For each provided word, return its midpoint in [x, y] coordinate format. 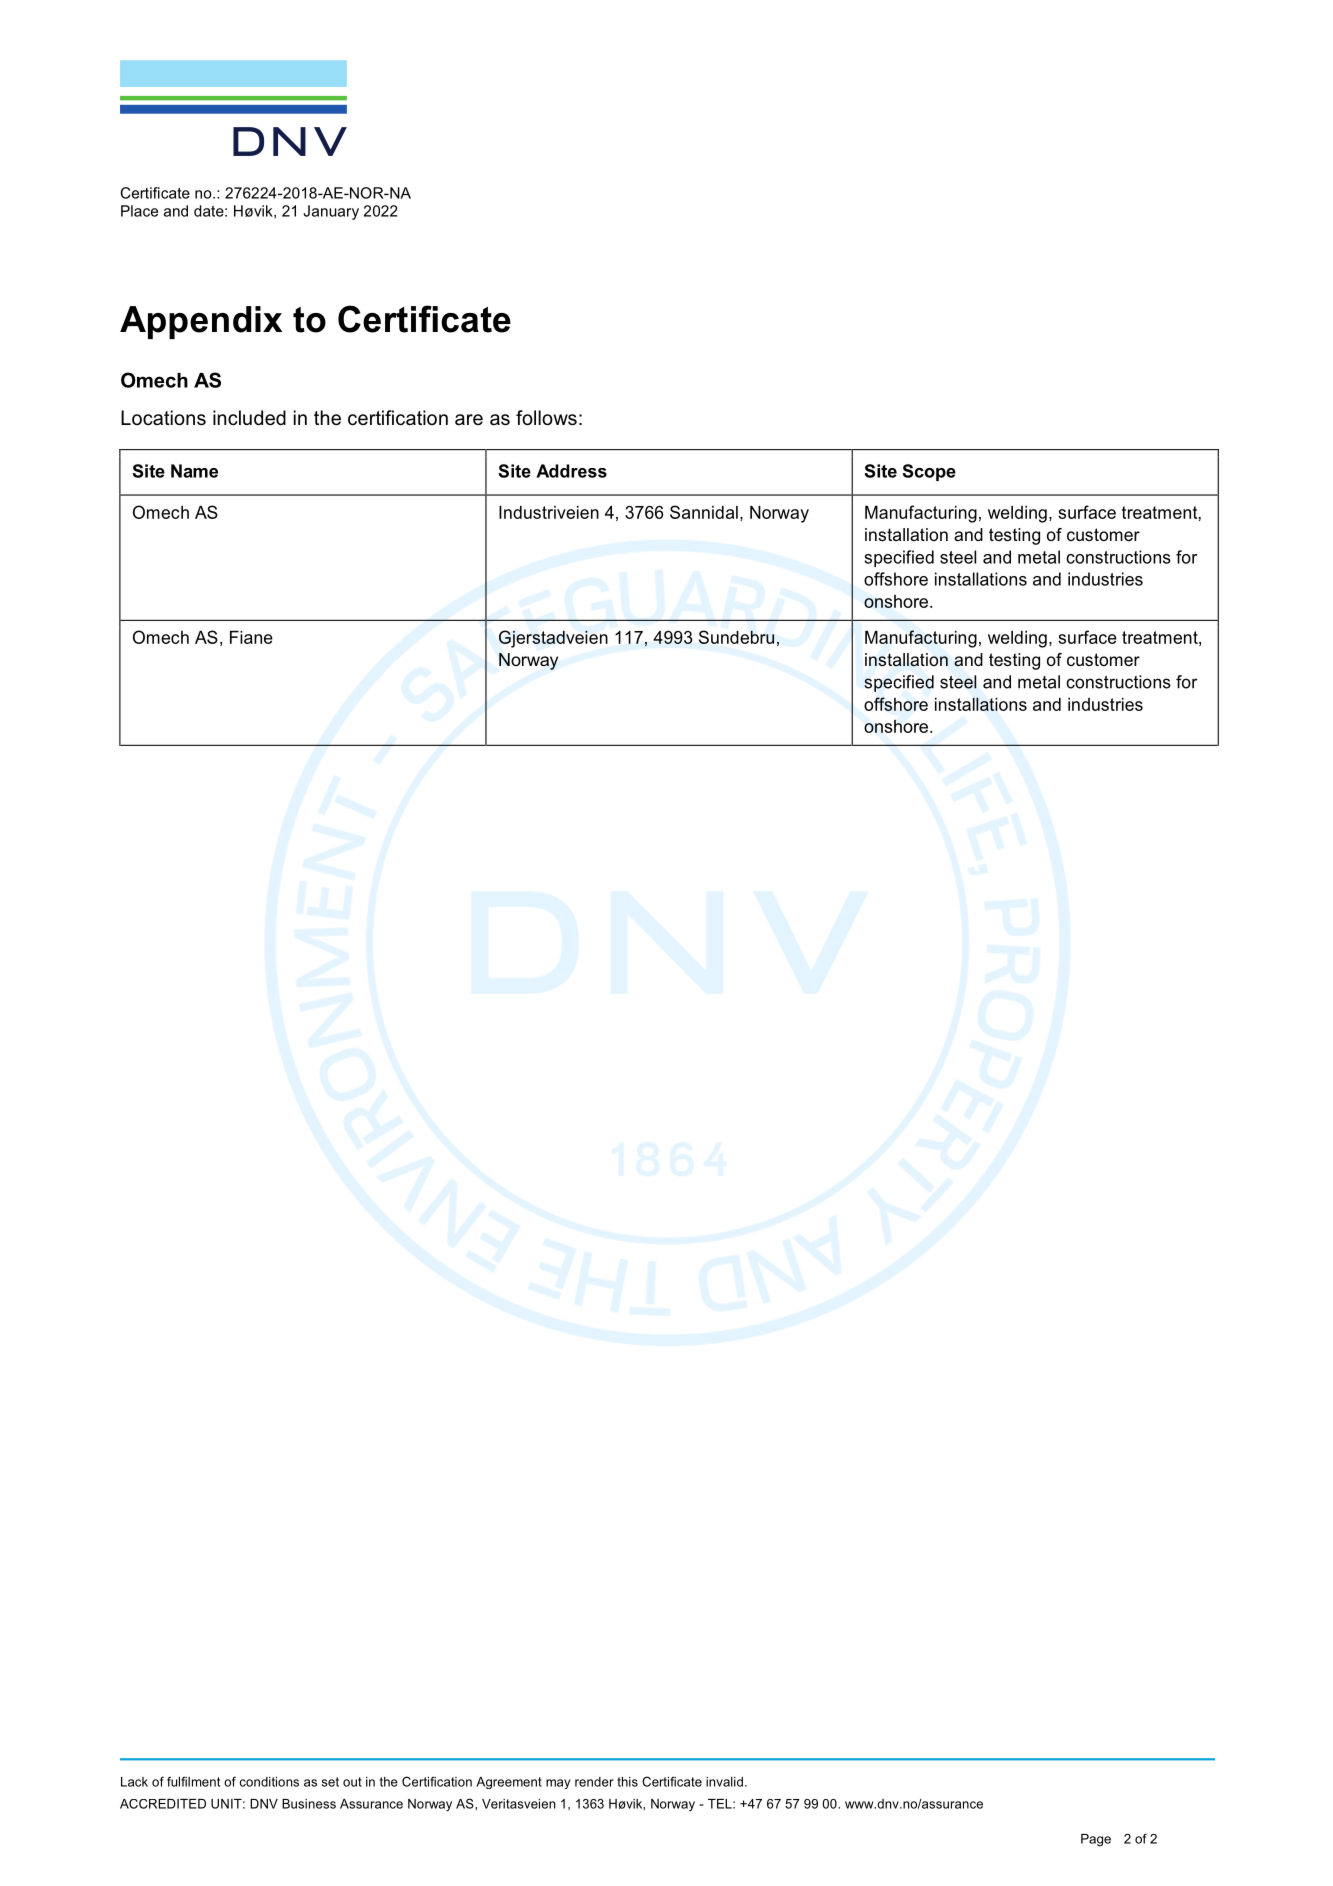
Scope [929, 472]
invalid [724, 1782]
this [627, 1782]
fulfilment [193, 1781]
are [469, 419]
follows [546, 418]
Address [571, 471]
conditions [269, 1782]
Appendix [201, 322]
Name [194, 471]
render [594, 1782]
